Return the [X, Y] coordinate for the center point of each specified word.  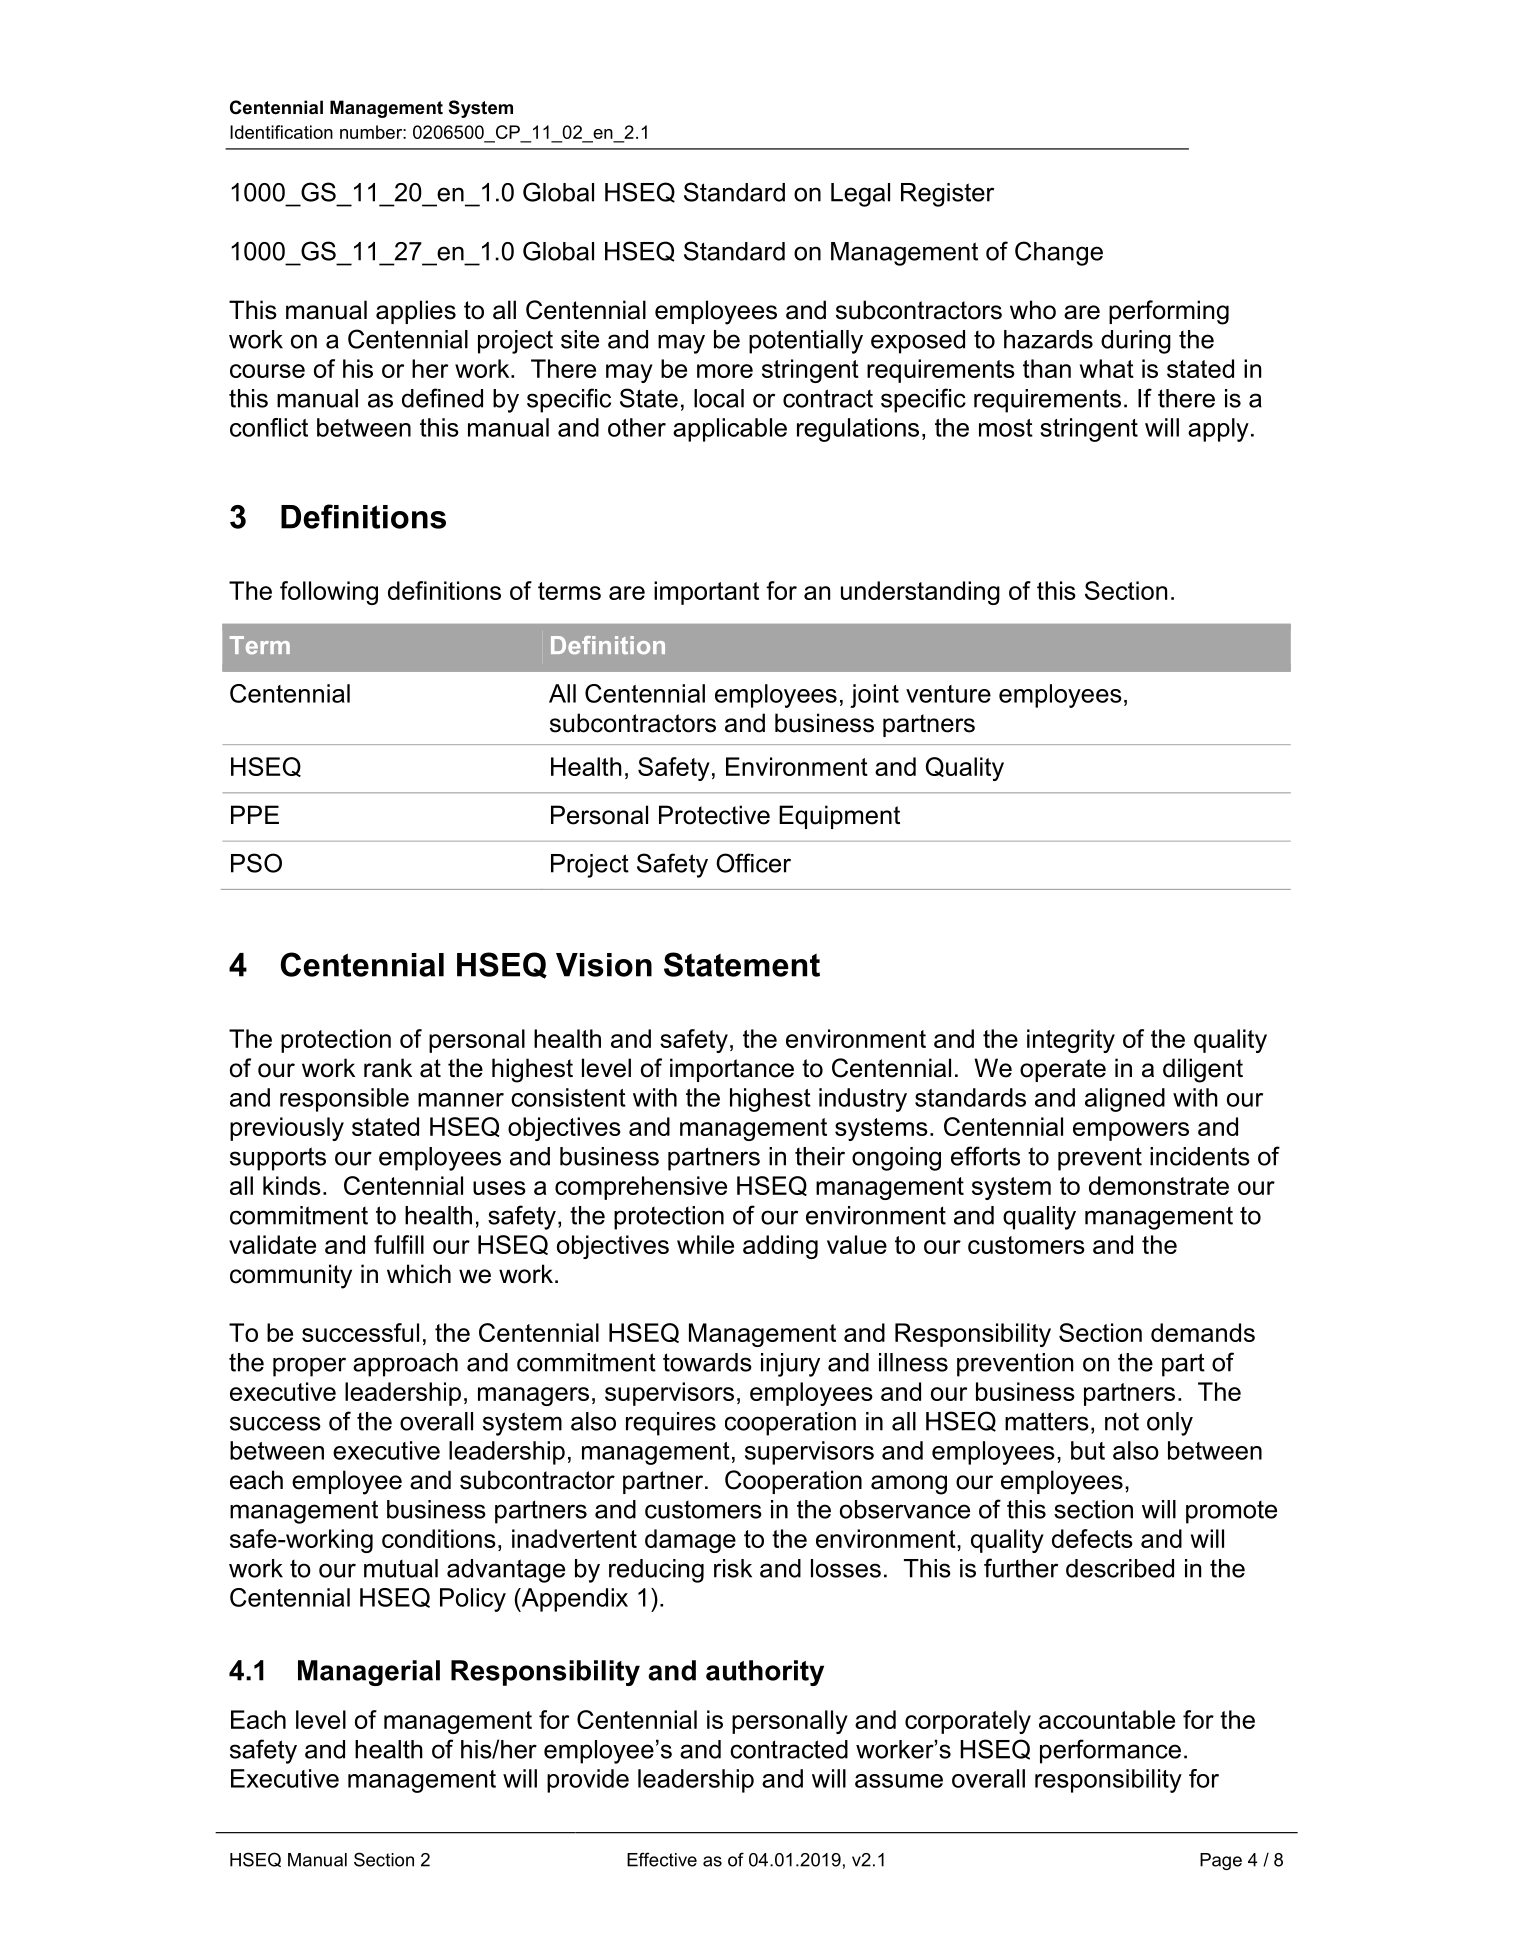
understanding [920, 593]
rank [388, 1068]
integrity [1071, 1041]
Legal [860, 195]
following [329, 593]
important [706, 593]
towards [707, 1362]
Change [1059, 253]
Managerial [369, 1673]
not [1122, 1422]
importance [732, 1070]
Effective [662, 1859]
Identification [281, 132]
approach [405, 1365]
